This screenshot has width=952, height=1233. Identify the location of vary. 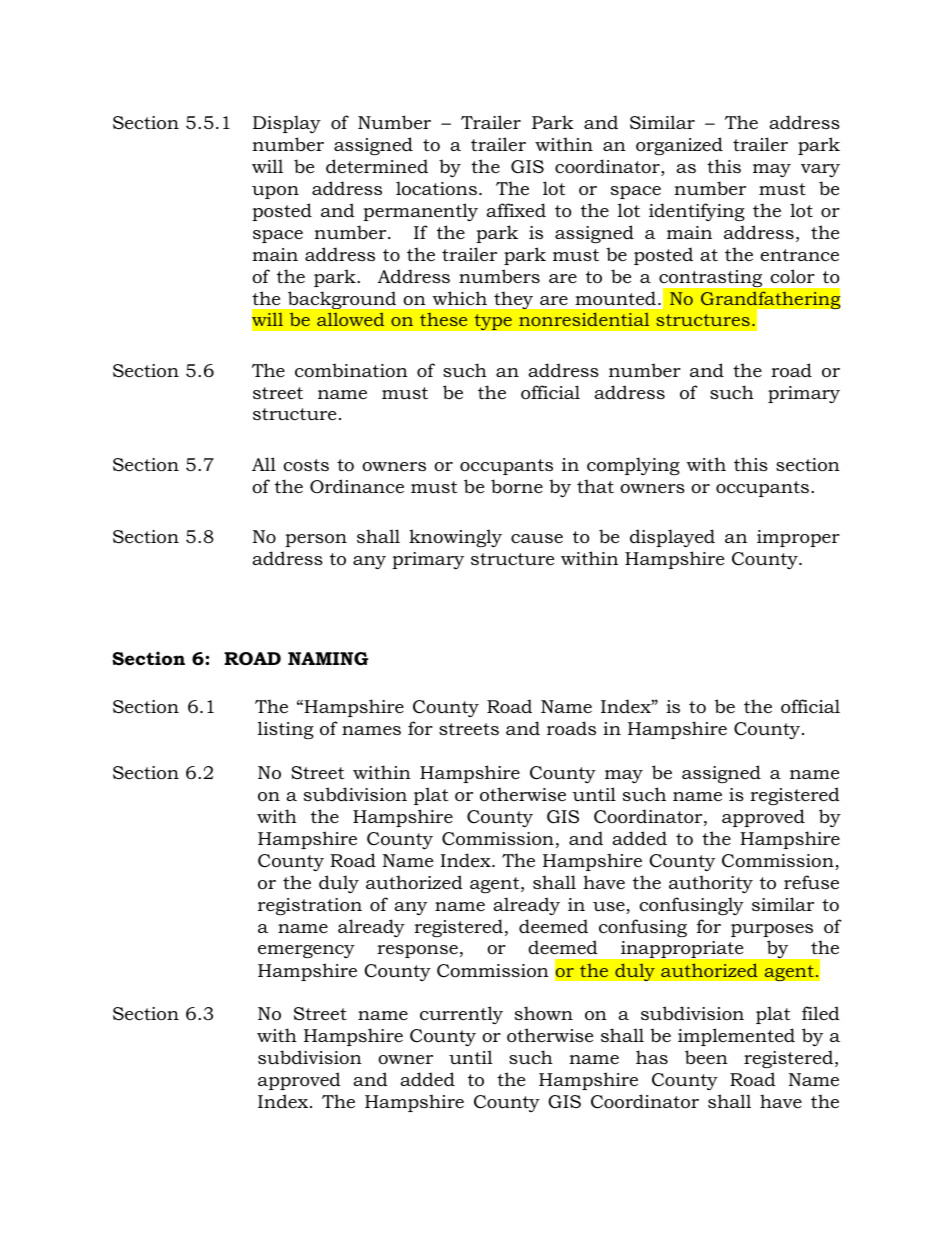
(820, 170).
